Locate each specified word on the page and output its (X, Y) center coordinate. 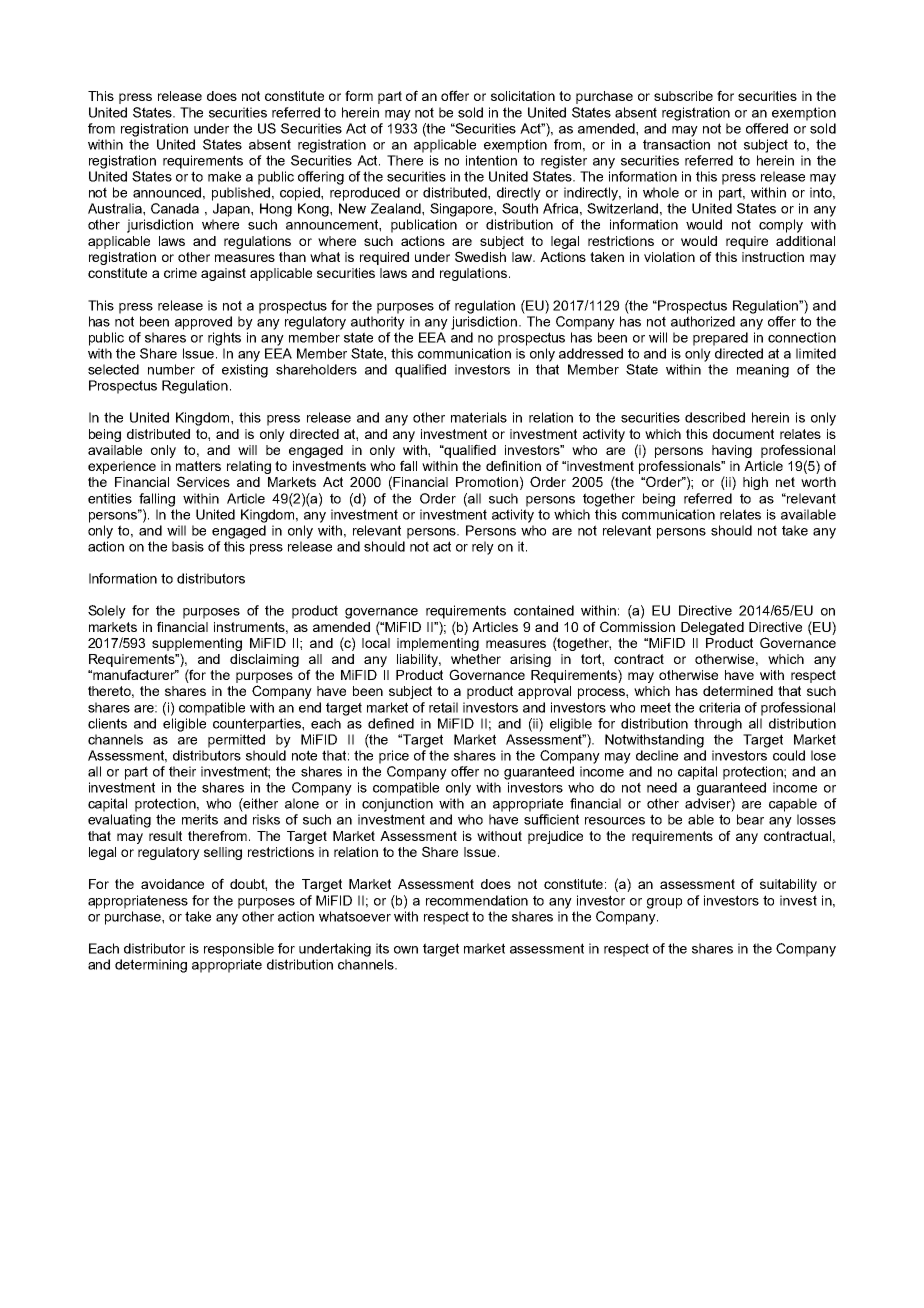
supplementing (197, 644)
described (715, 417)
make (224, 176)
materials (479, 417)
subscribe (683, 96)
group (664, 903)
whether (476, 659)
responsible (239, 950)
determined (738, 691)
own (406, 950)
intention (491, 160)
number (171, 369)
